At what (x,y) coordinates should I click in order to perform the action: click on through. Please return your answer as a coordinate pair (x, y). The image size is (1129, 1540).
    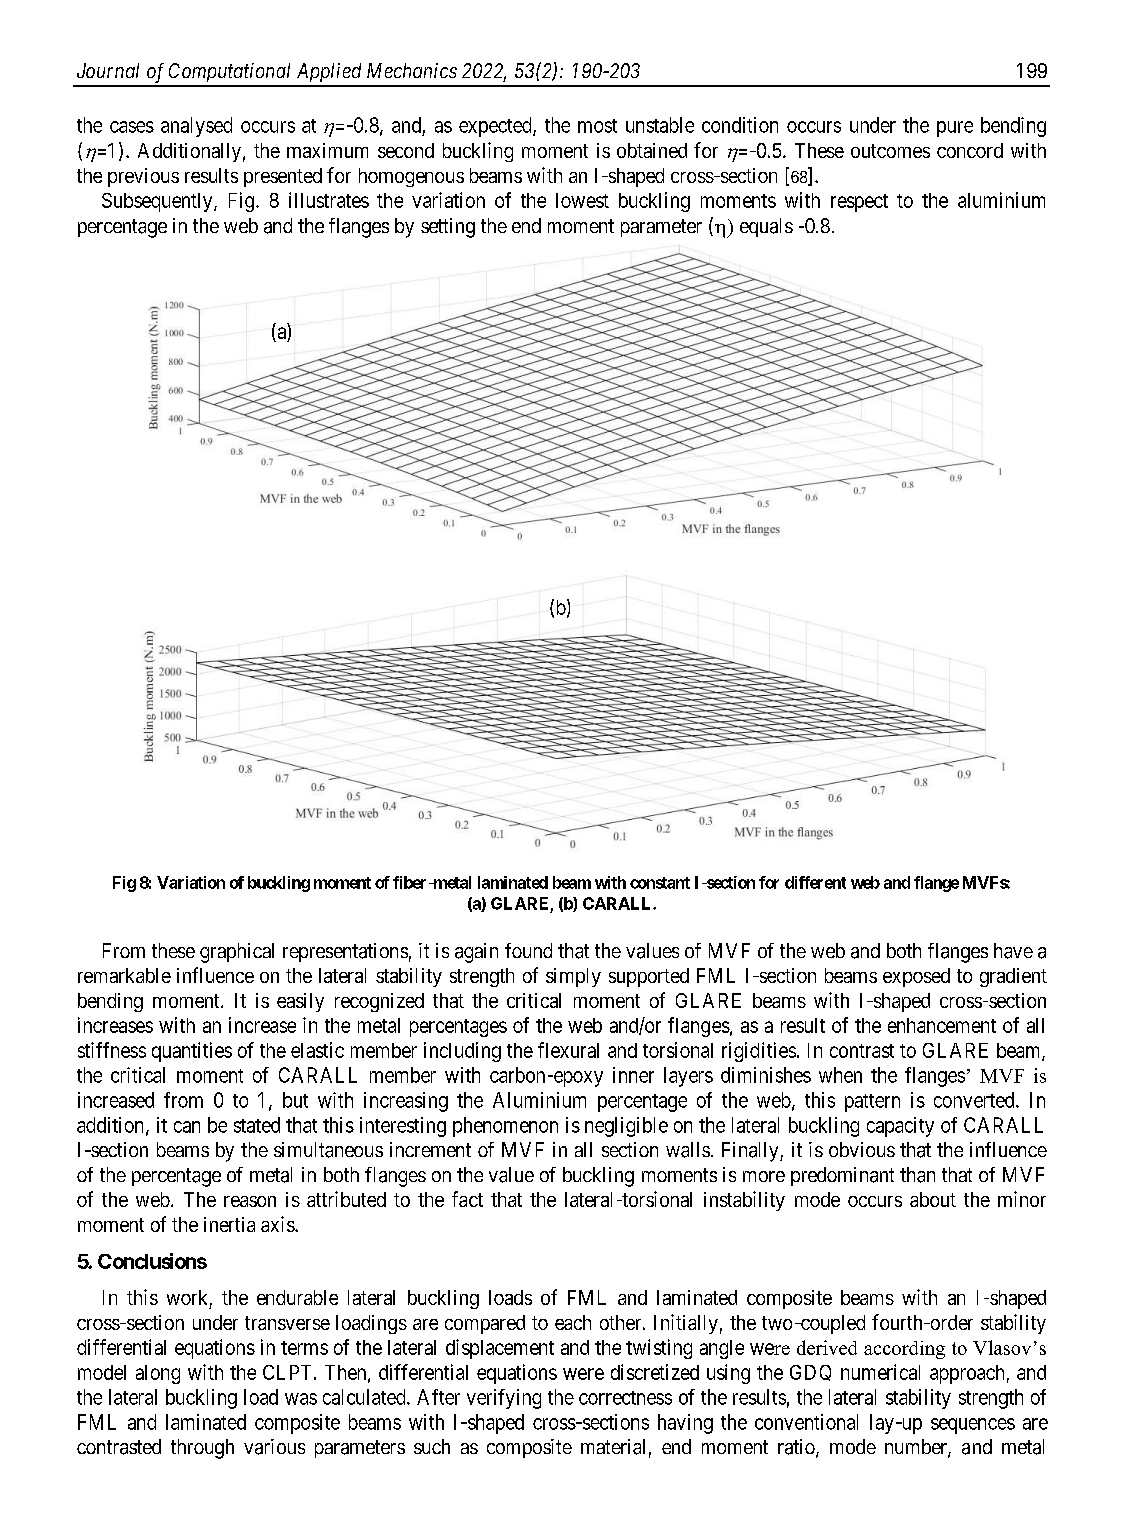
    Looking at the image, I should click on (202, 1449).
